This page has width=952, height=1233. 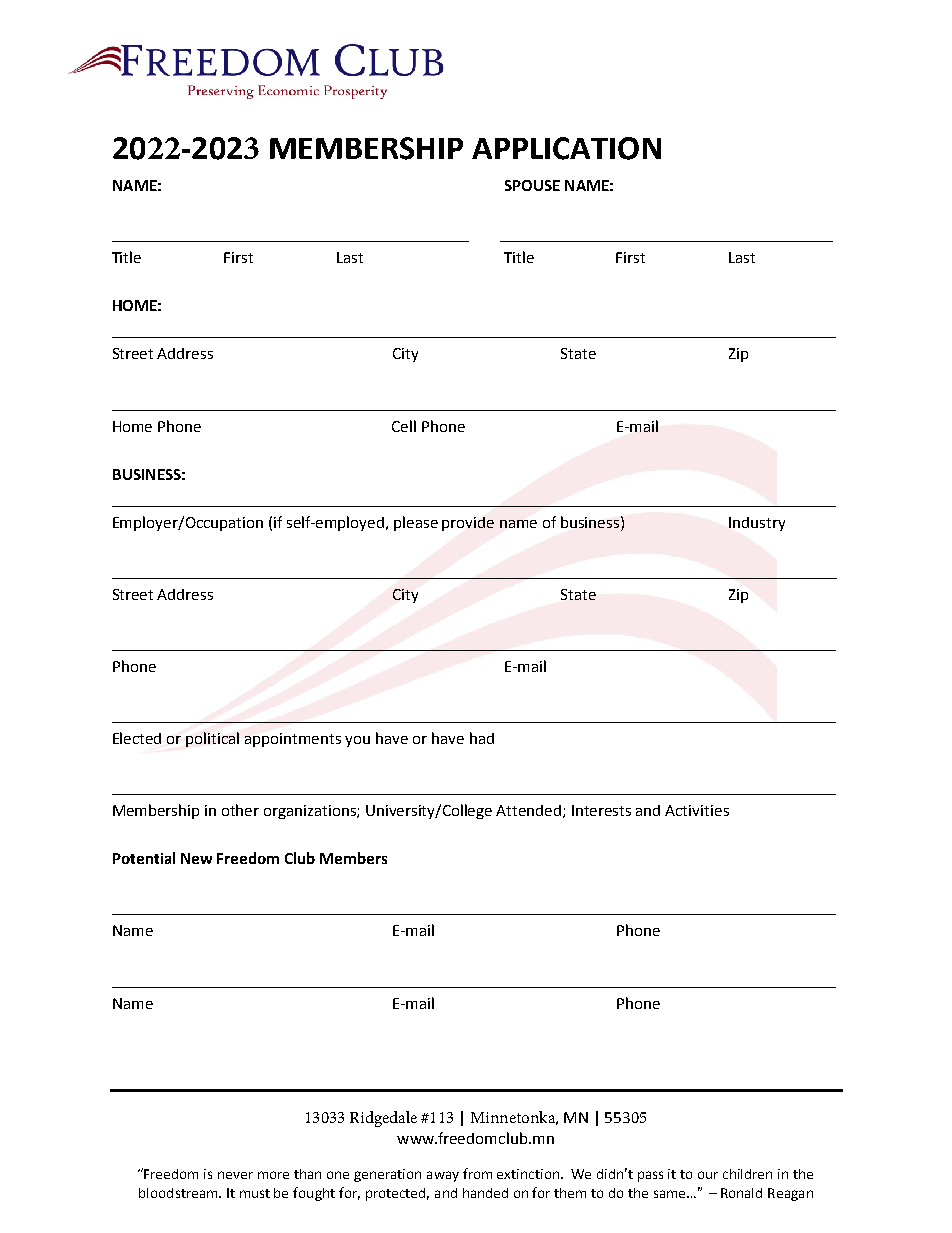 I want to click on SPOUSE, so click(x=532, y=185).
